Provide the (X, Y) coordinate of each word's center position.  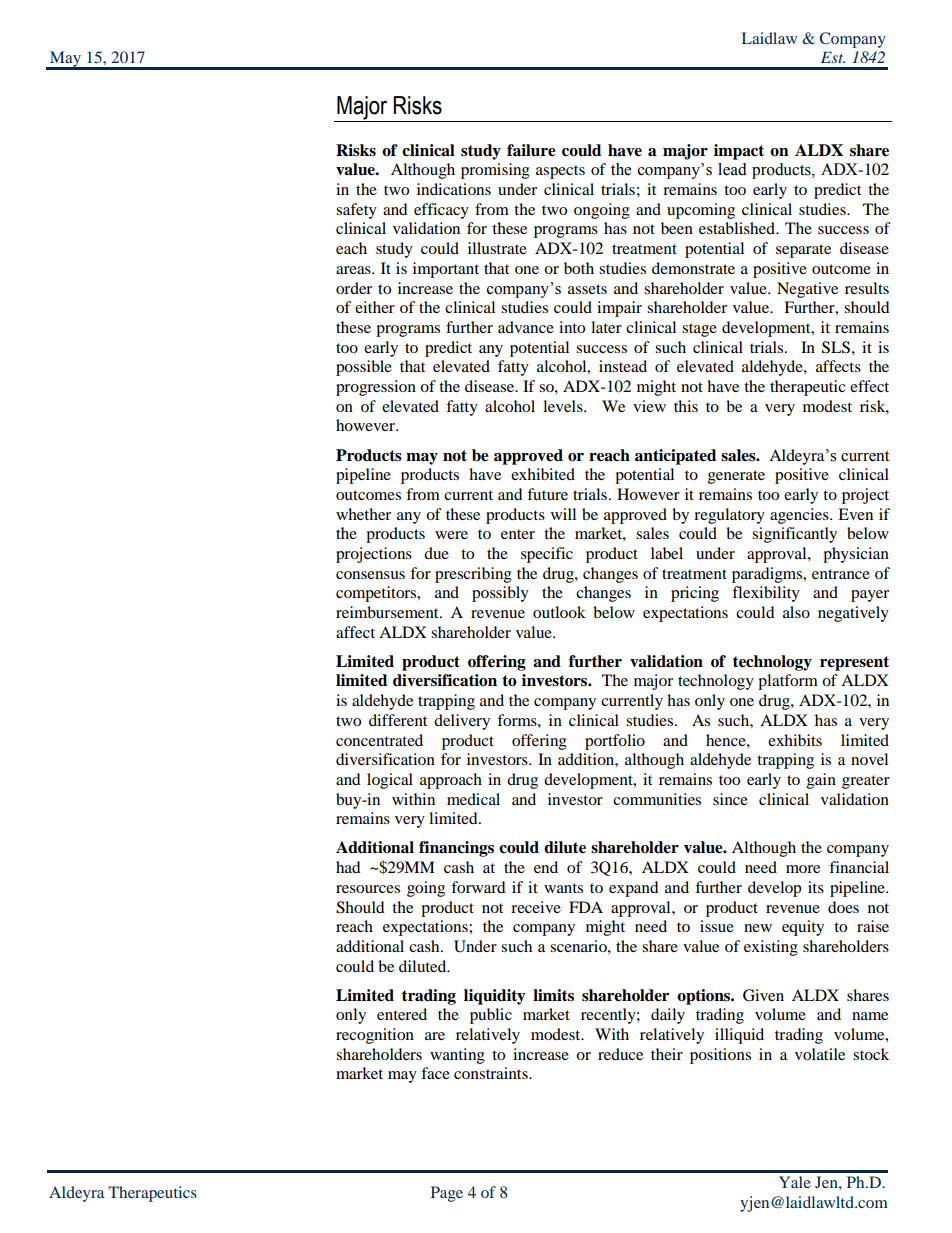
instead (623, 366)
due (436, 553)
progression (376, 388)
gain (821, 781)
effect (869, 386)
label (667, 553)
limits (553, 995)
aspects (560, 172)
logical (390, 781)
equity (803, 928)
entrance (841, 574)
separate (803, 251)
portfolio (615, 742)
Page (447, 1194)
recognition (375, 1036)
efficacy (441, 211)
